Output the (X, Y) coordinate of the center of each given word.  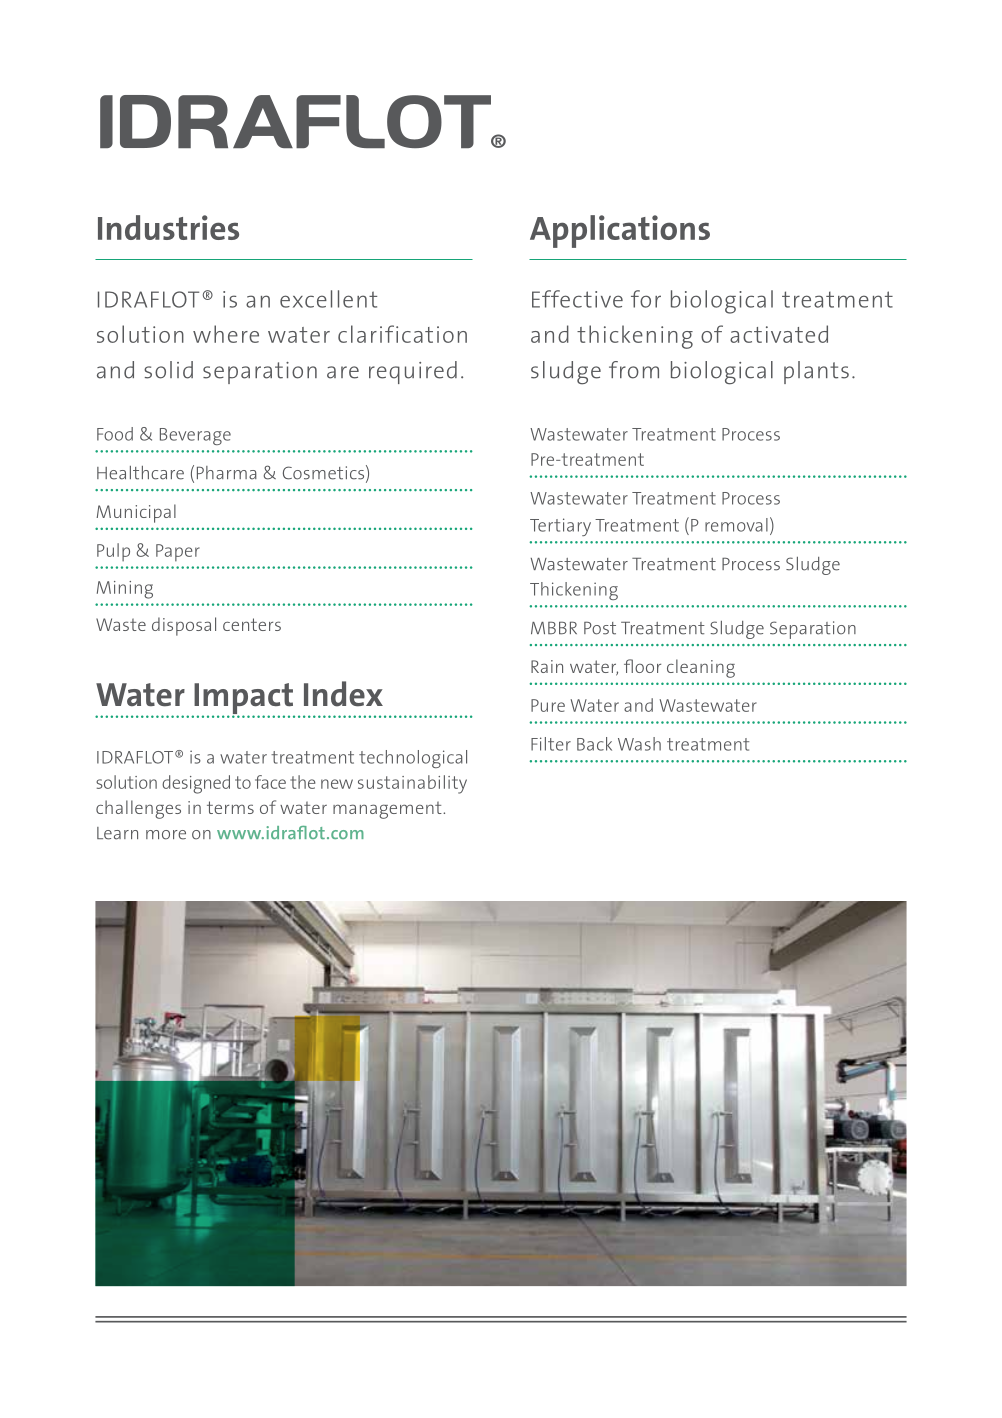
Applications (620, 231)
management (388, 810)
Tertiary (560, 527)
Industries (168, 227)
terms (230, 807)
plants (816, 372)
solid (168, 370)
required (413, 372)
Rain (547, 666)
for (646, 299)
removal (736, 525)
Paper (178, 552)
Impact (243, 699)
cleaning (701, 668)
